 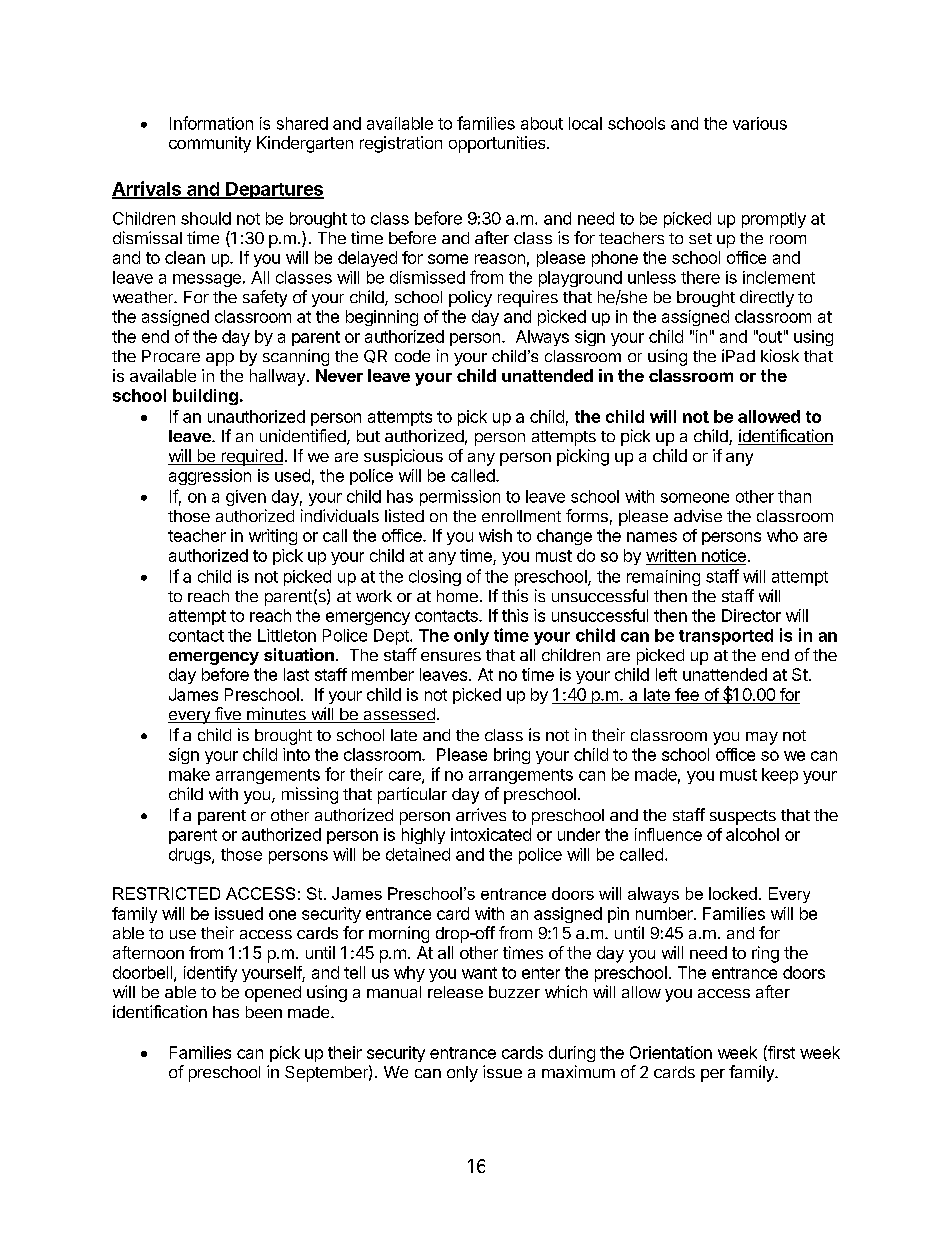 What do you see at coordinates (227, 715) in the document?
I see `five` at bounding box center [227, 715].
